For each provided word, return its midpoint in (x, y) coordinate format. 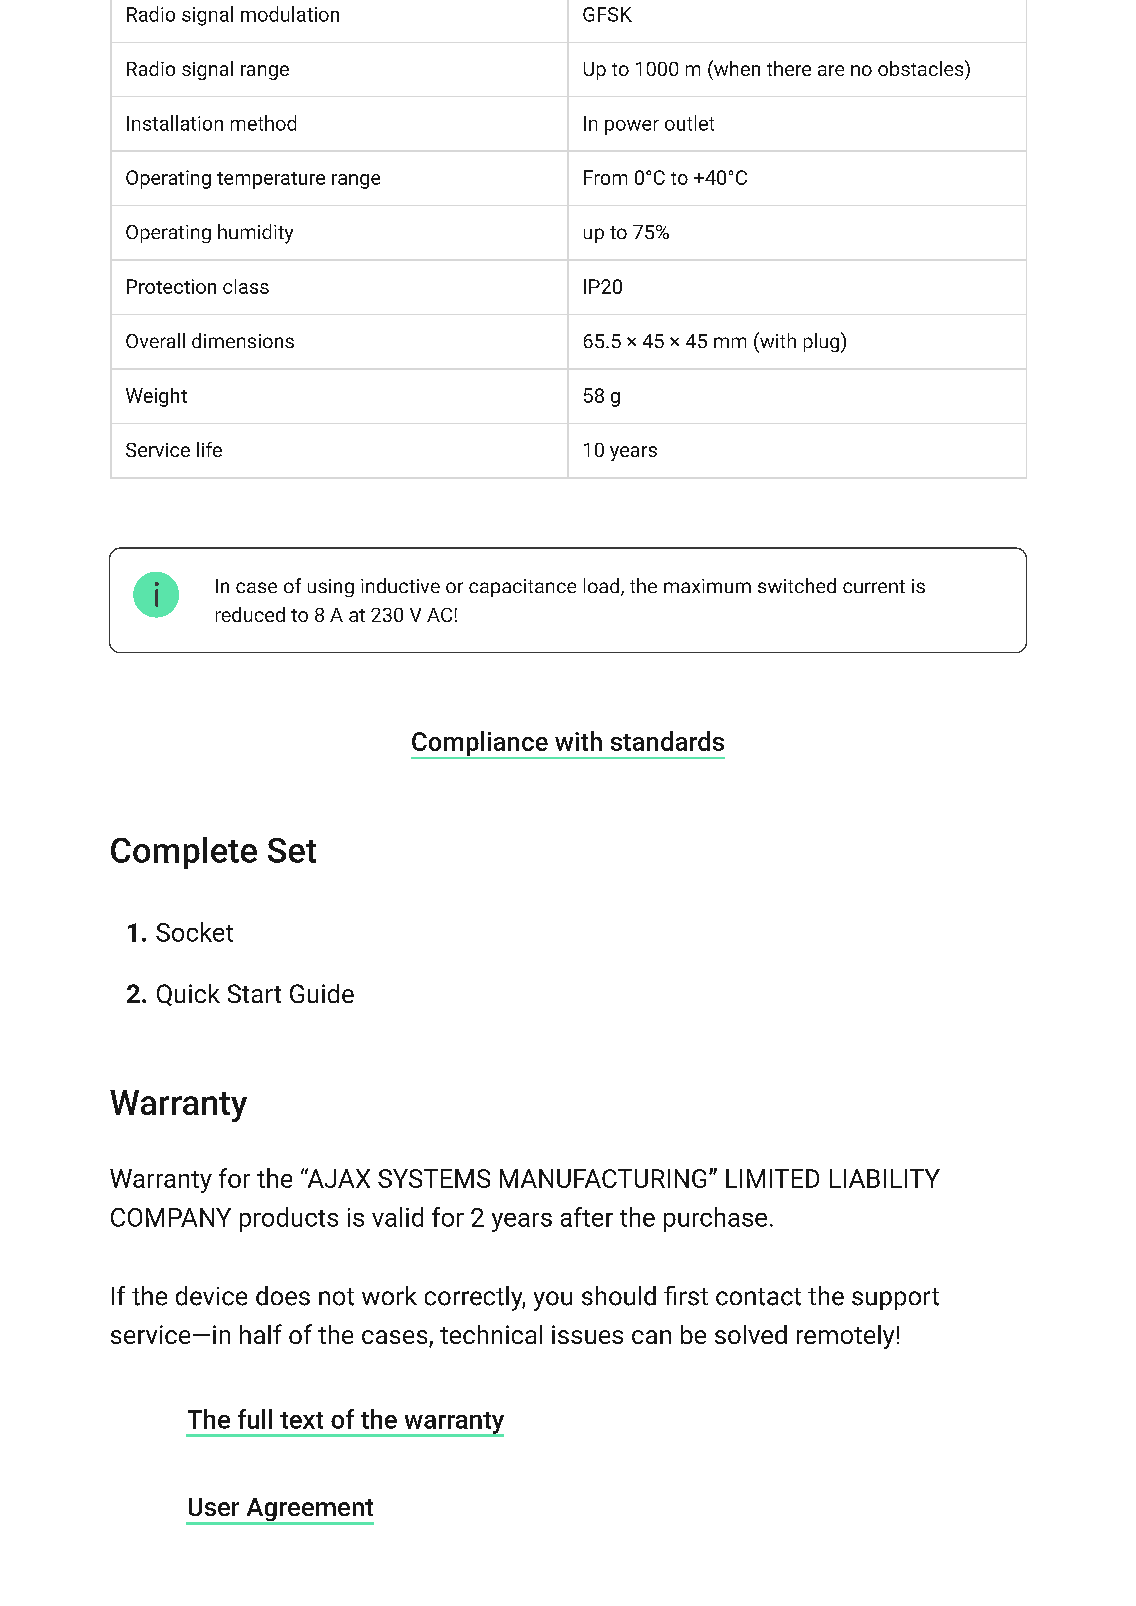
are (831, 70)
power (632, 127)
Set (292, 850)
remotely (845, 1337)
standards (667, 741)
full (255, 1419)
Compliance (480, 745)
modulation (290, 14)
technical (491, 1334)
